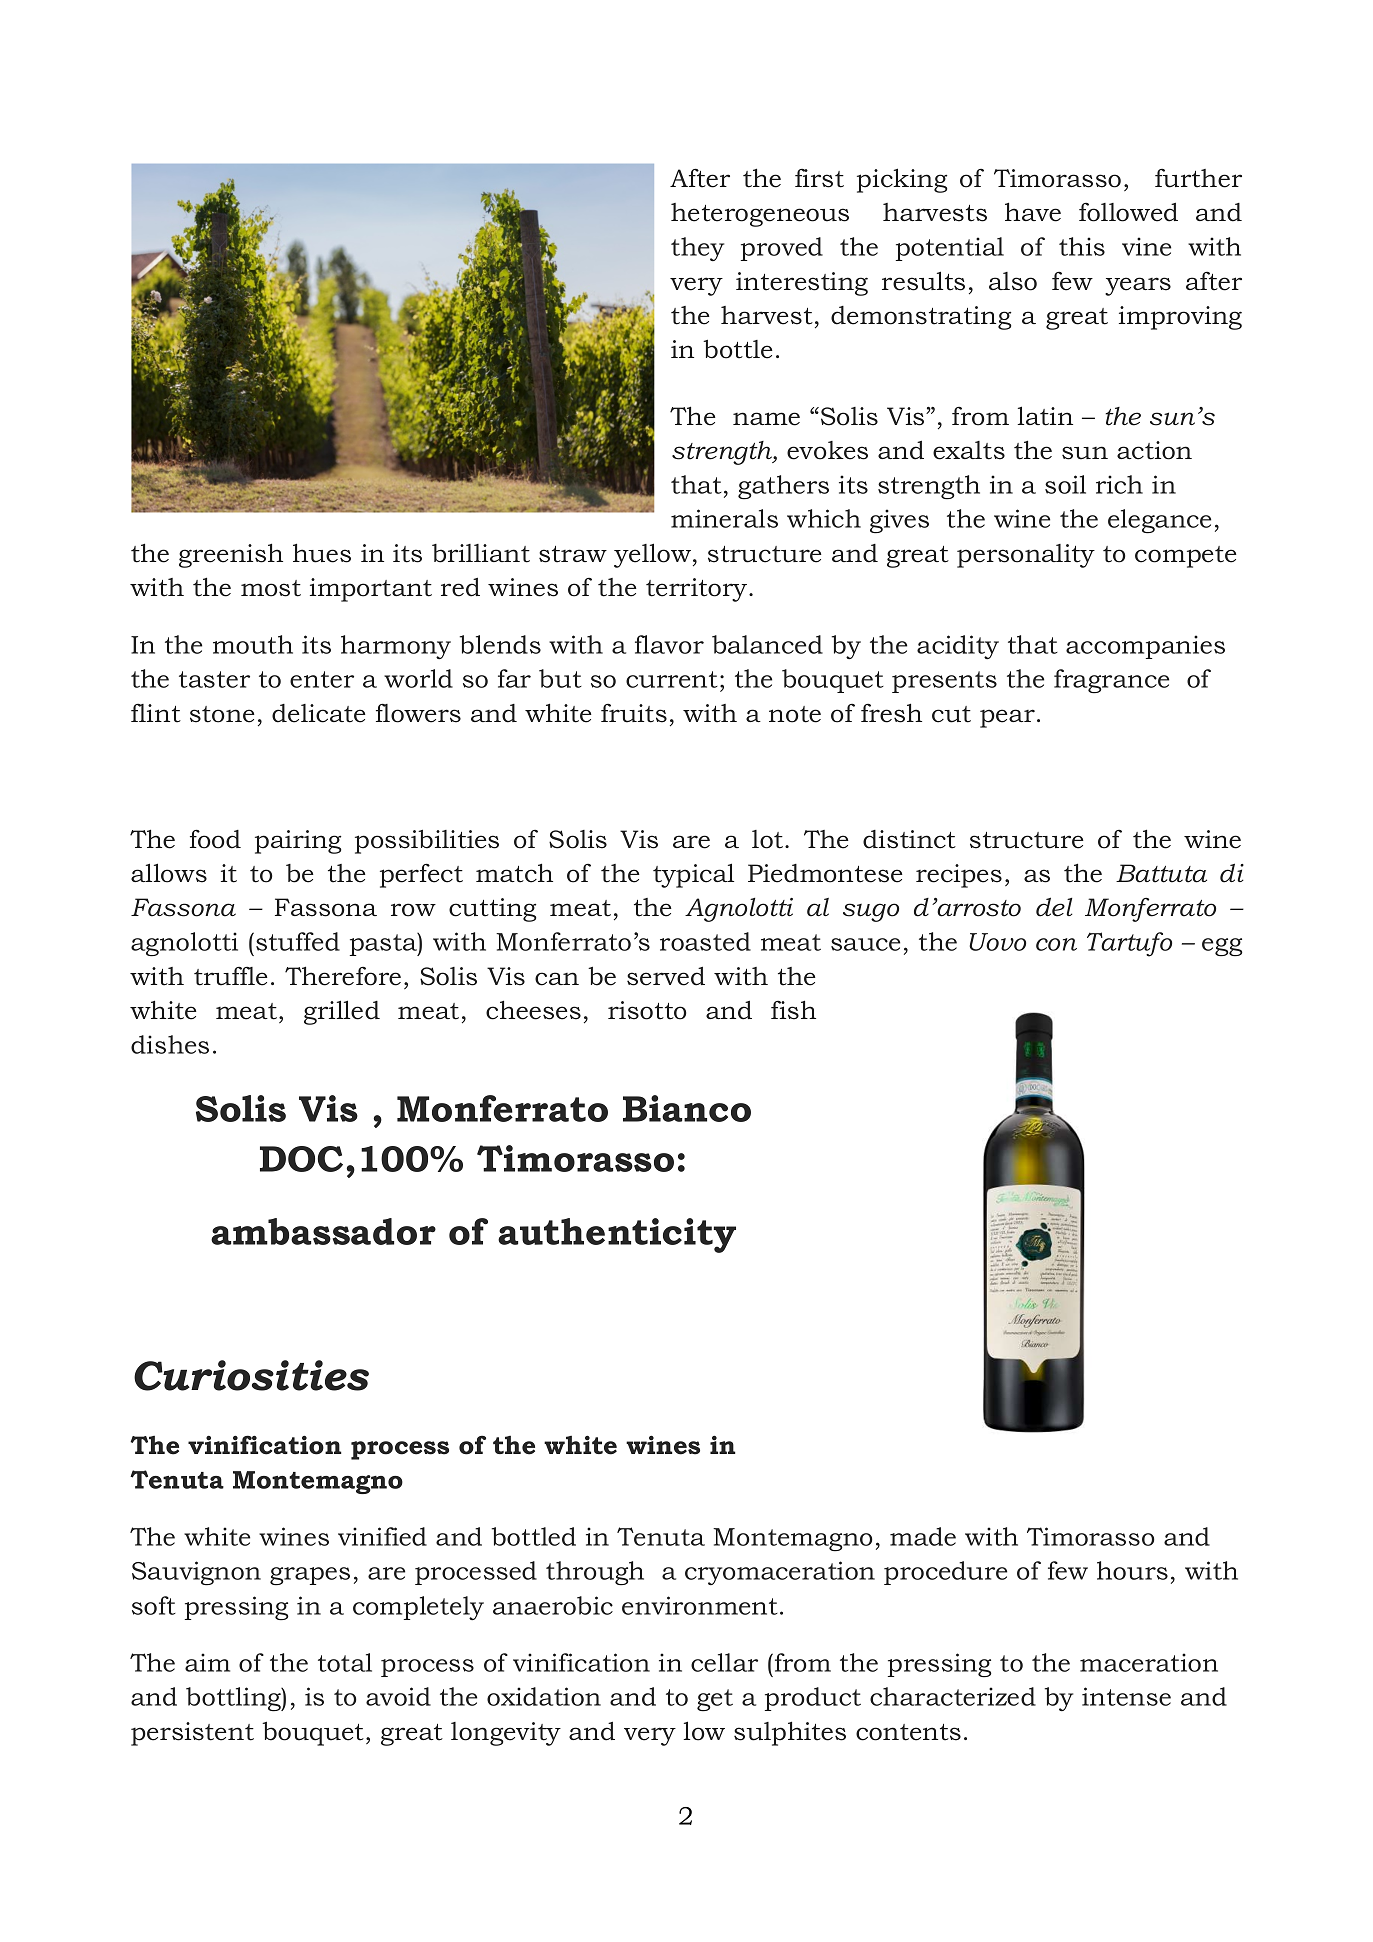 The height and width of the page is (1942, 1373). I want to click on heterogeneous, so click(760, 215).
